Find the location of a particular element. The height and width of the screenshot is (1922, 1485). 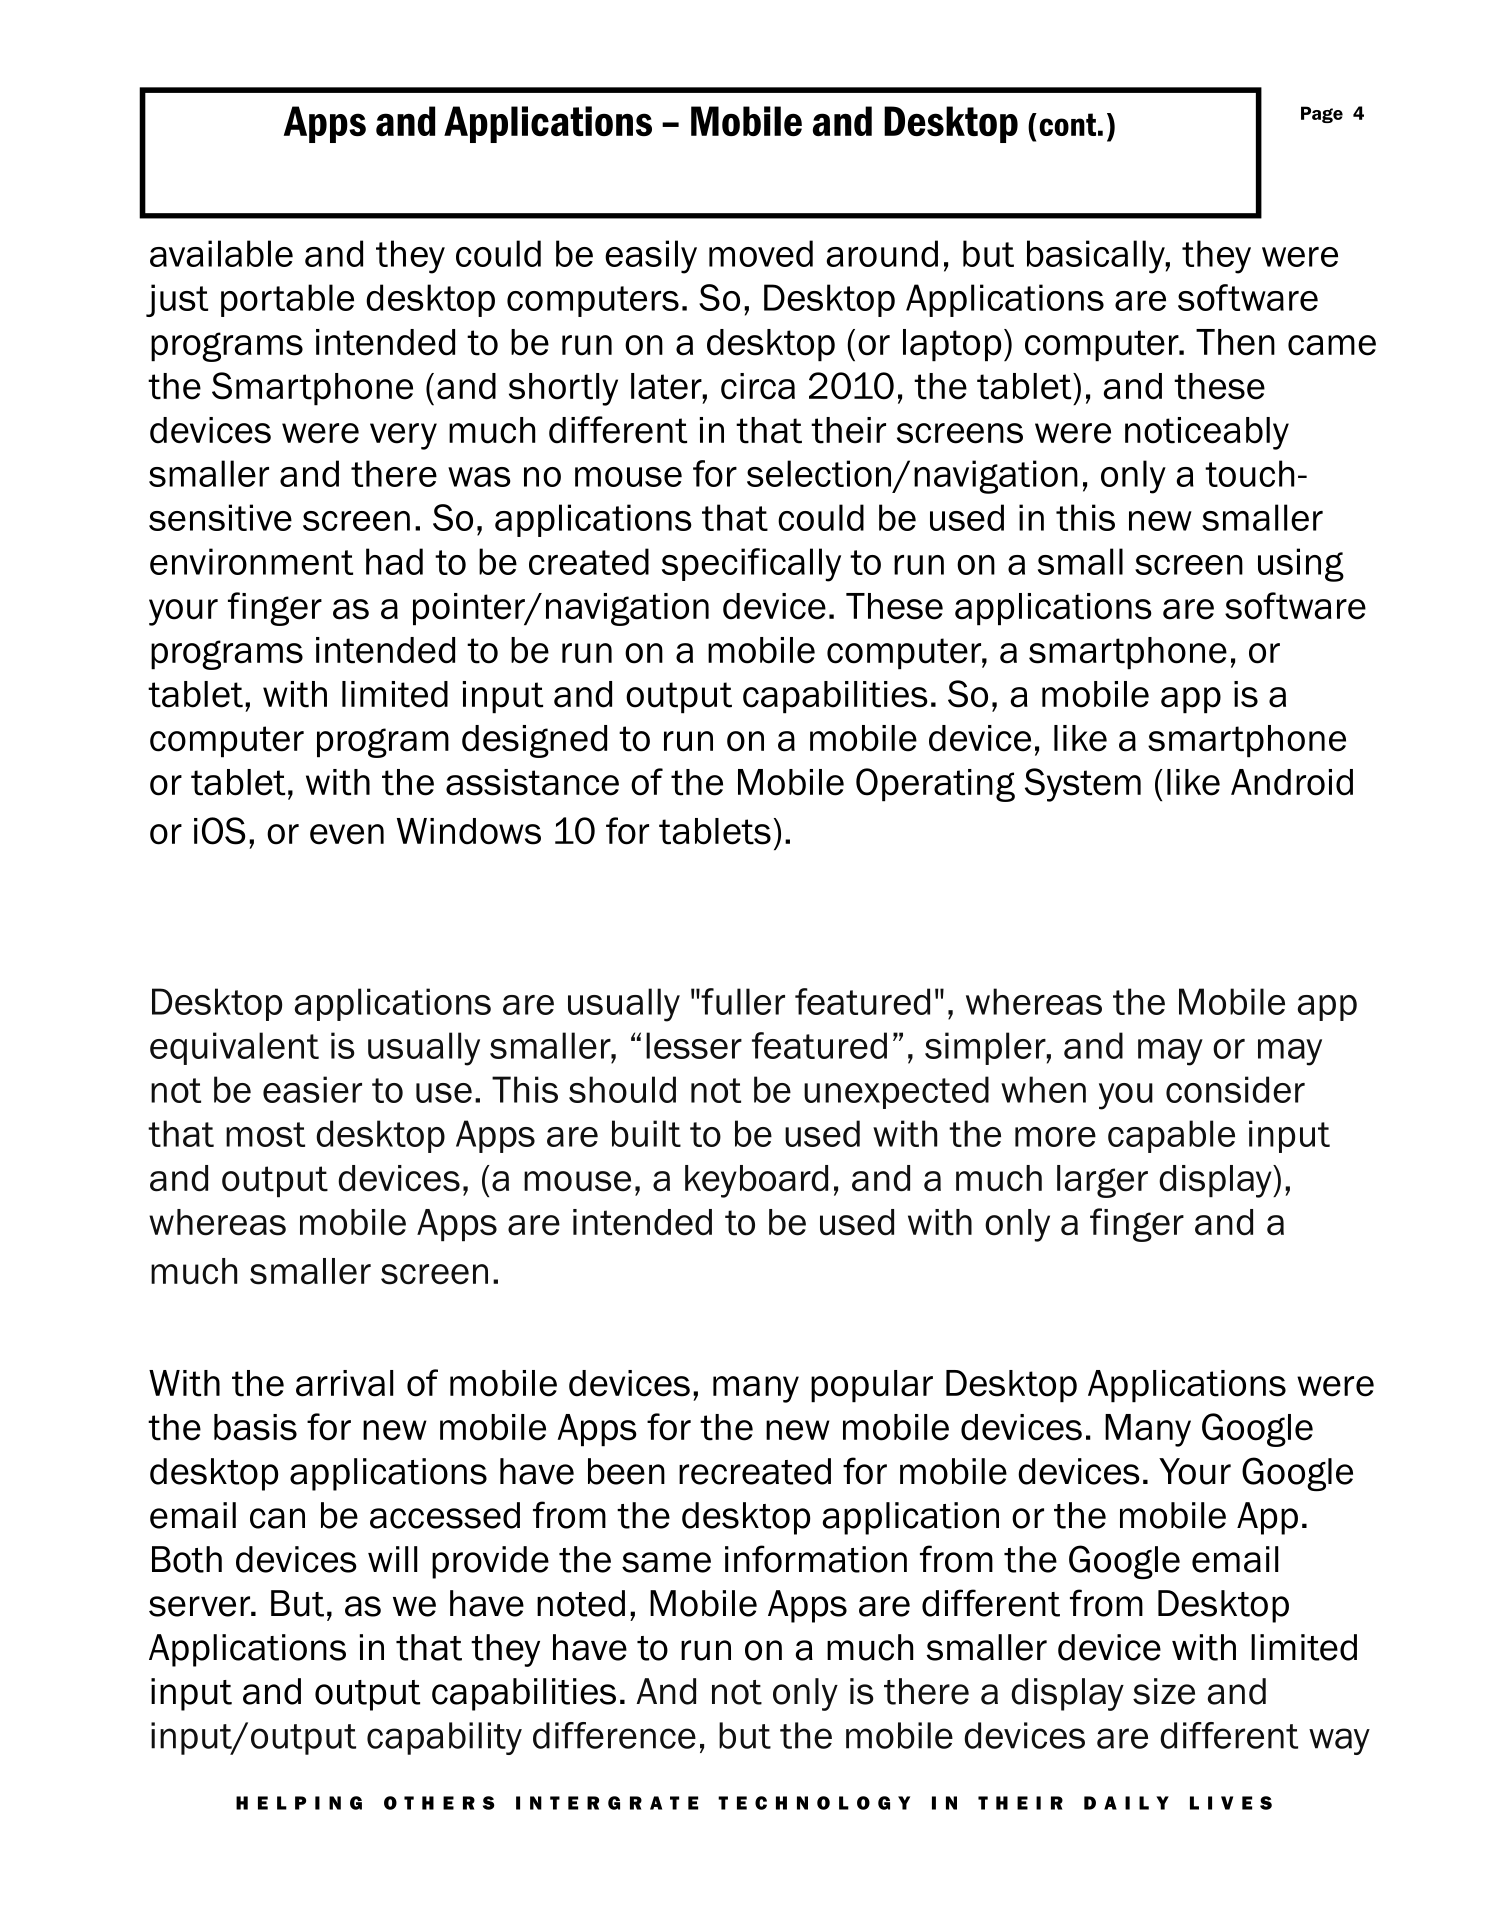

popular is located at coordinates (872, 1386).
